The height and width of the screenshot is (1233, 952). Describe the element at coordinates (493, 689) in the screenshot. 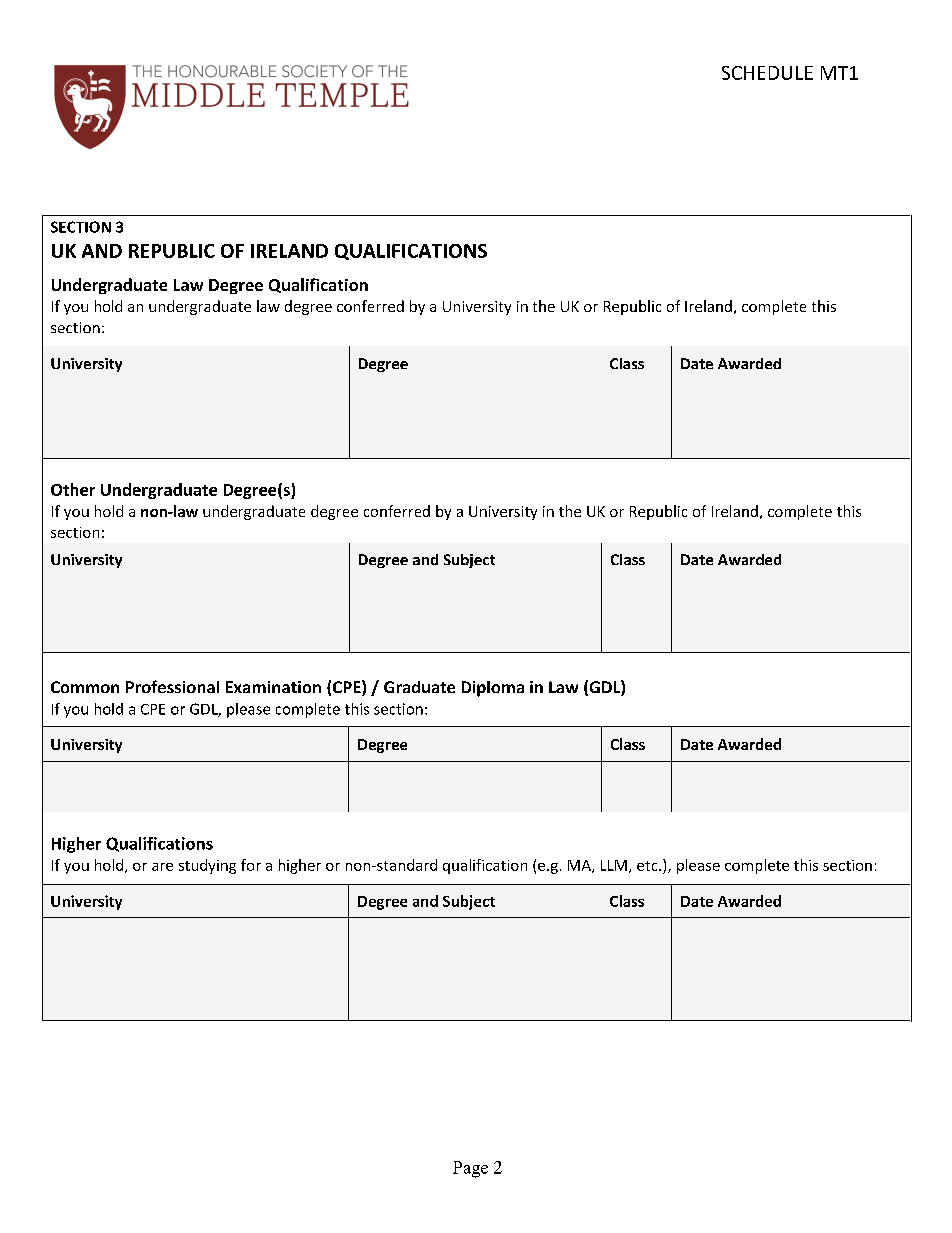

I see `Diploma` at that location.
